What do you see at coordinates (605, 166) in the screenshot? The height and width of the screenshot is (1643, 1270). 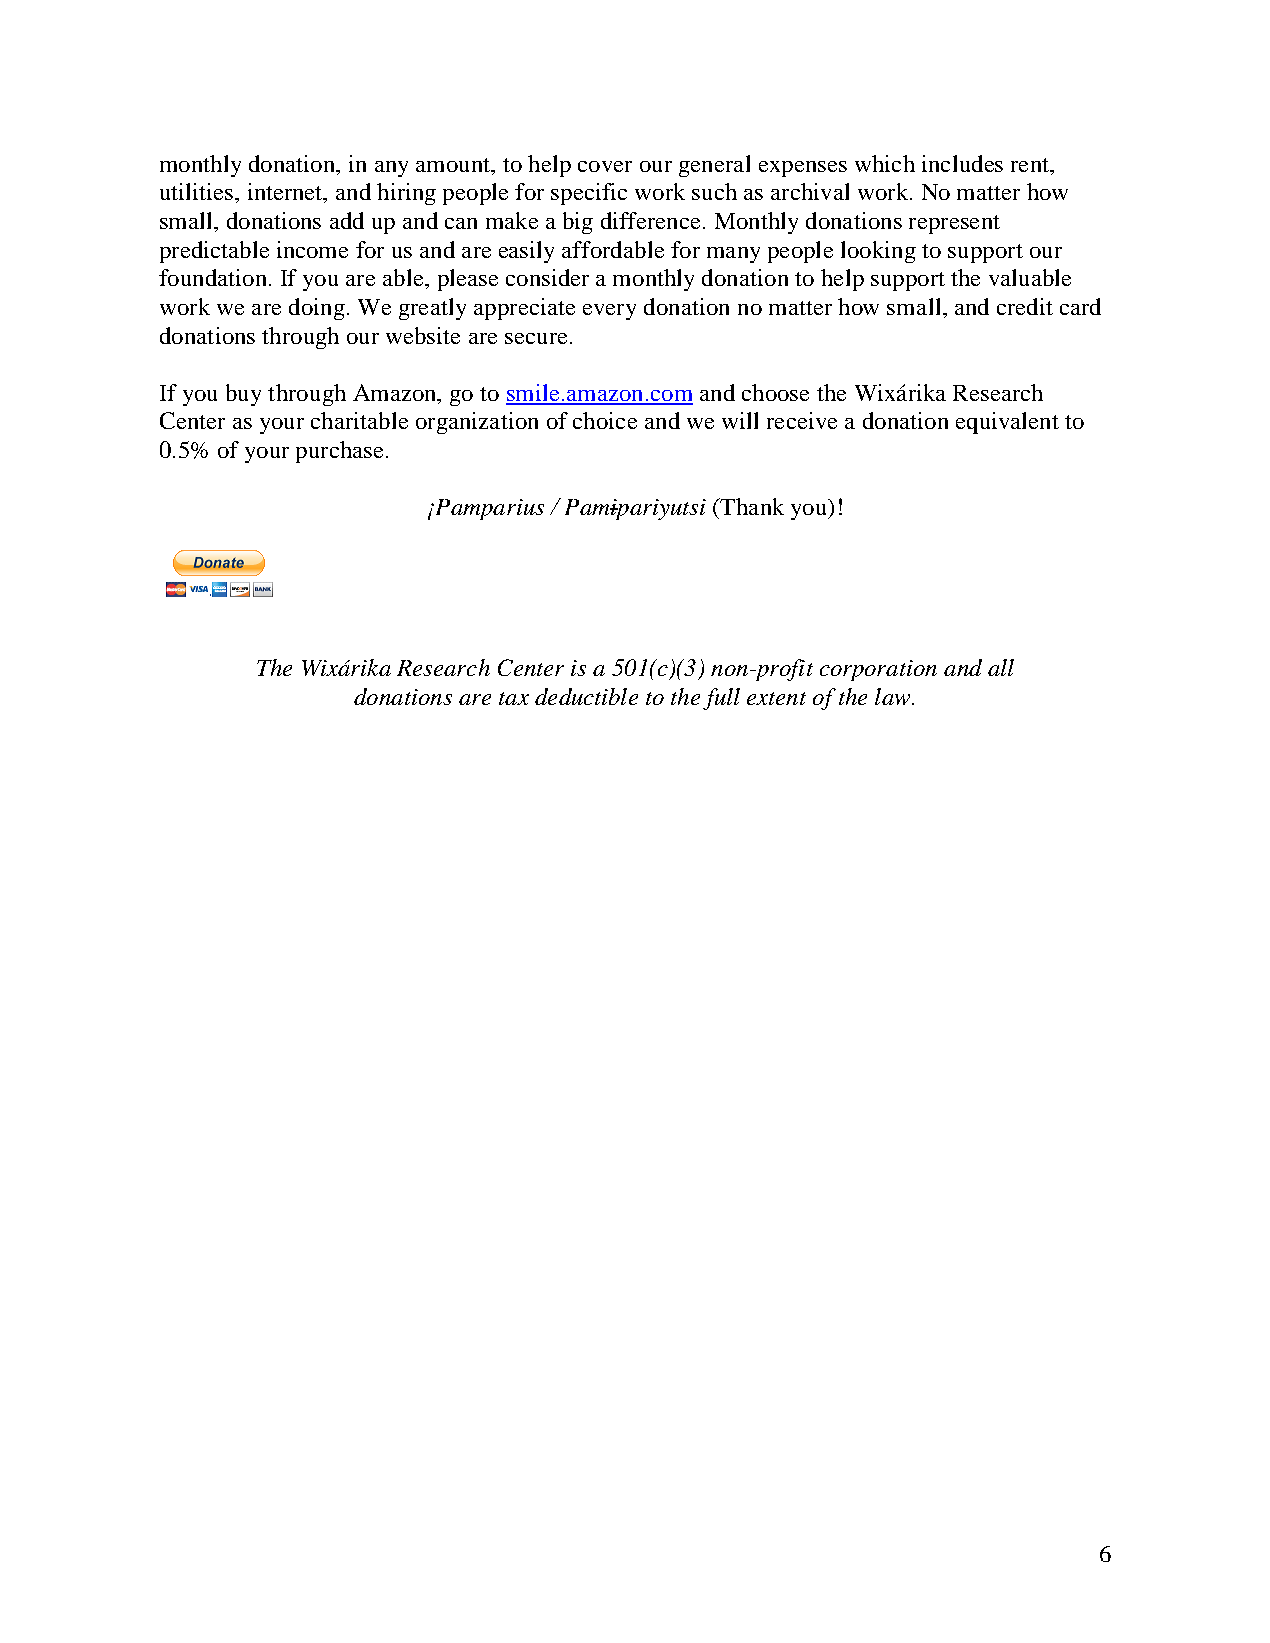 I see `cover` at bounding box center [605, 166].
